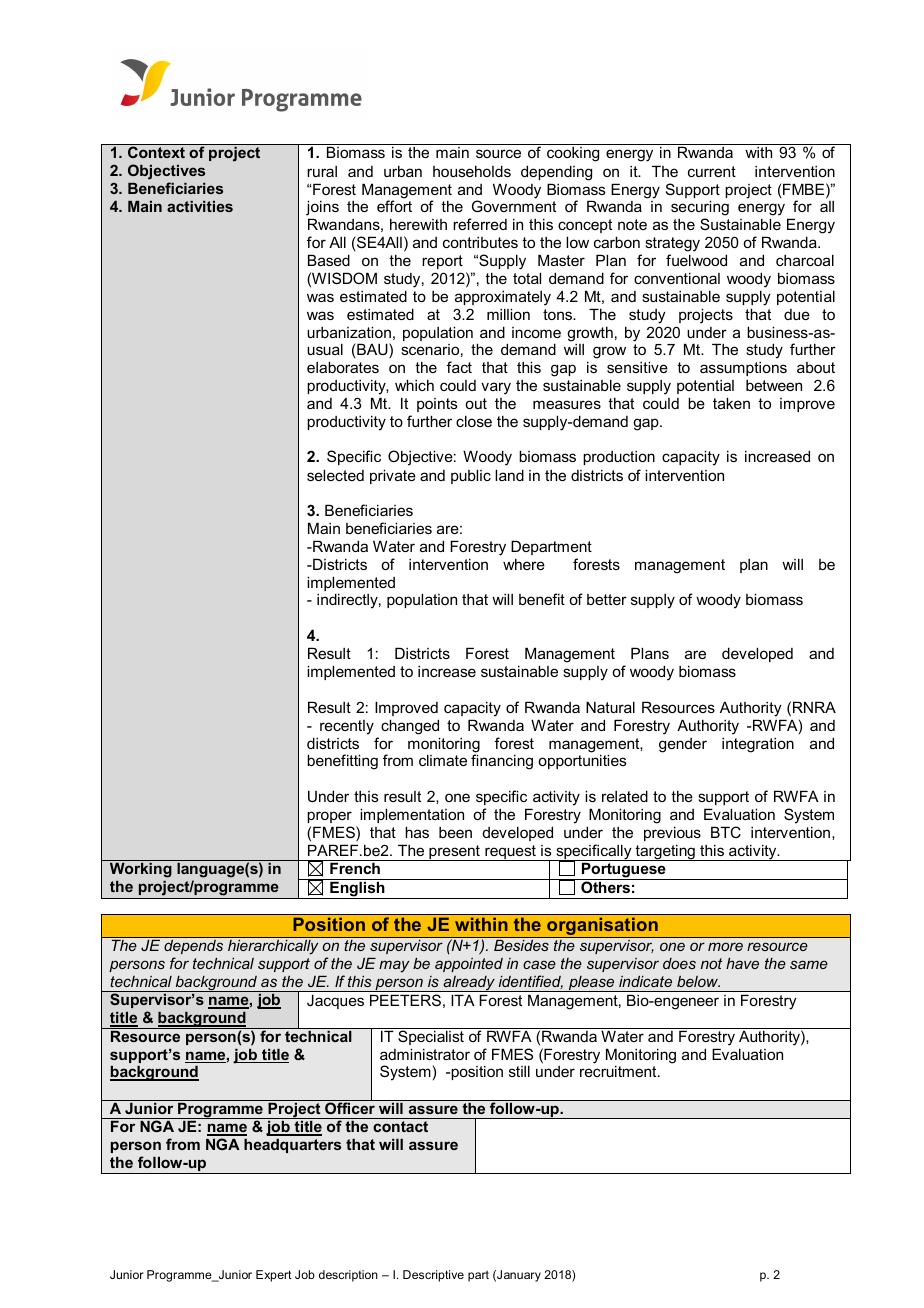 The width and height of the screenshot is (924, 1308). I want to click on Expert, so click(274, 1276).
